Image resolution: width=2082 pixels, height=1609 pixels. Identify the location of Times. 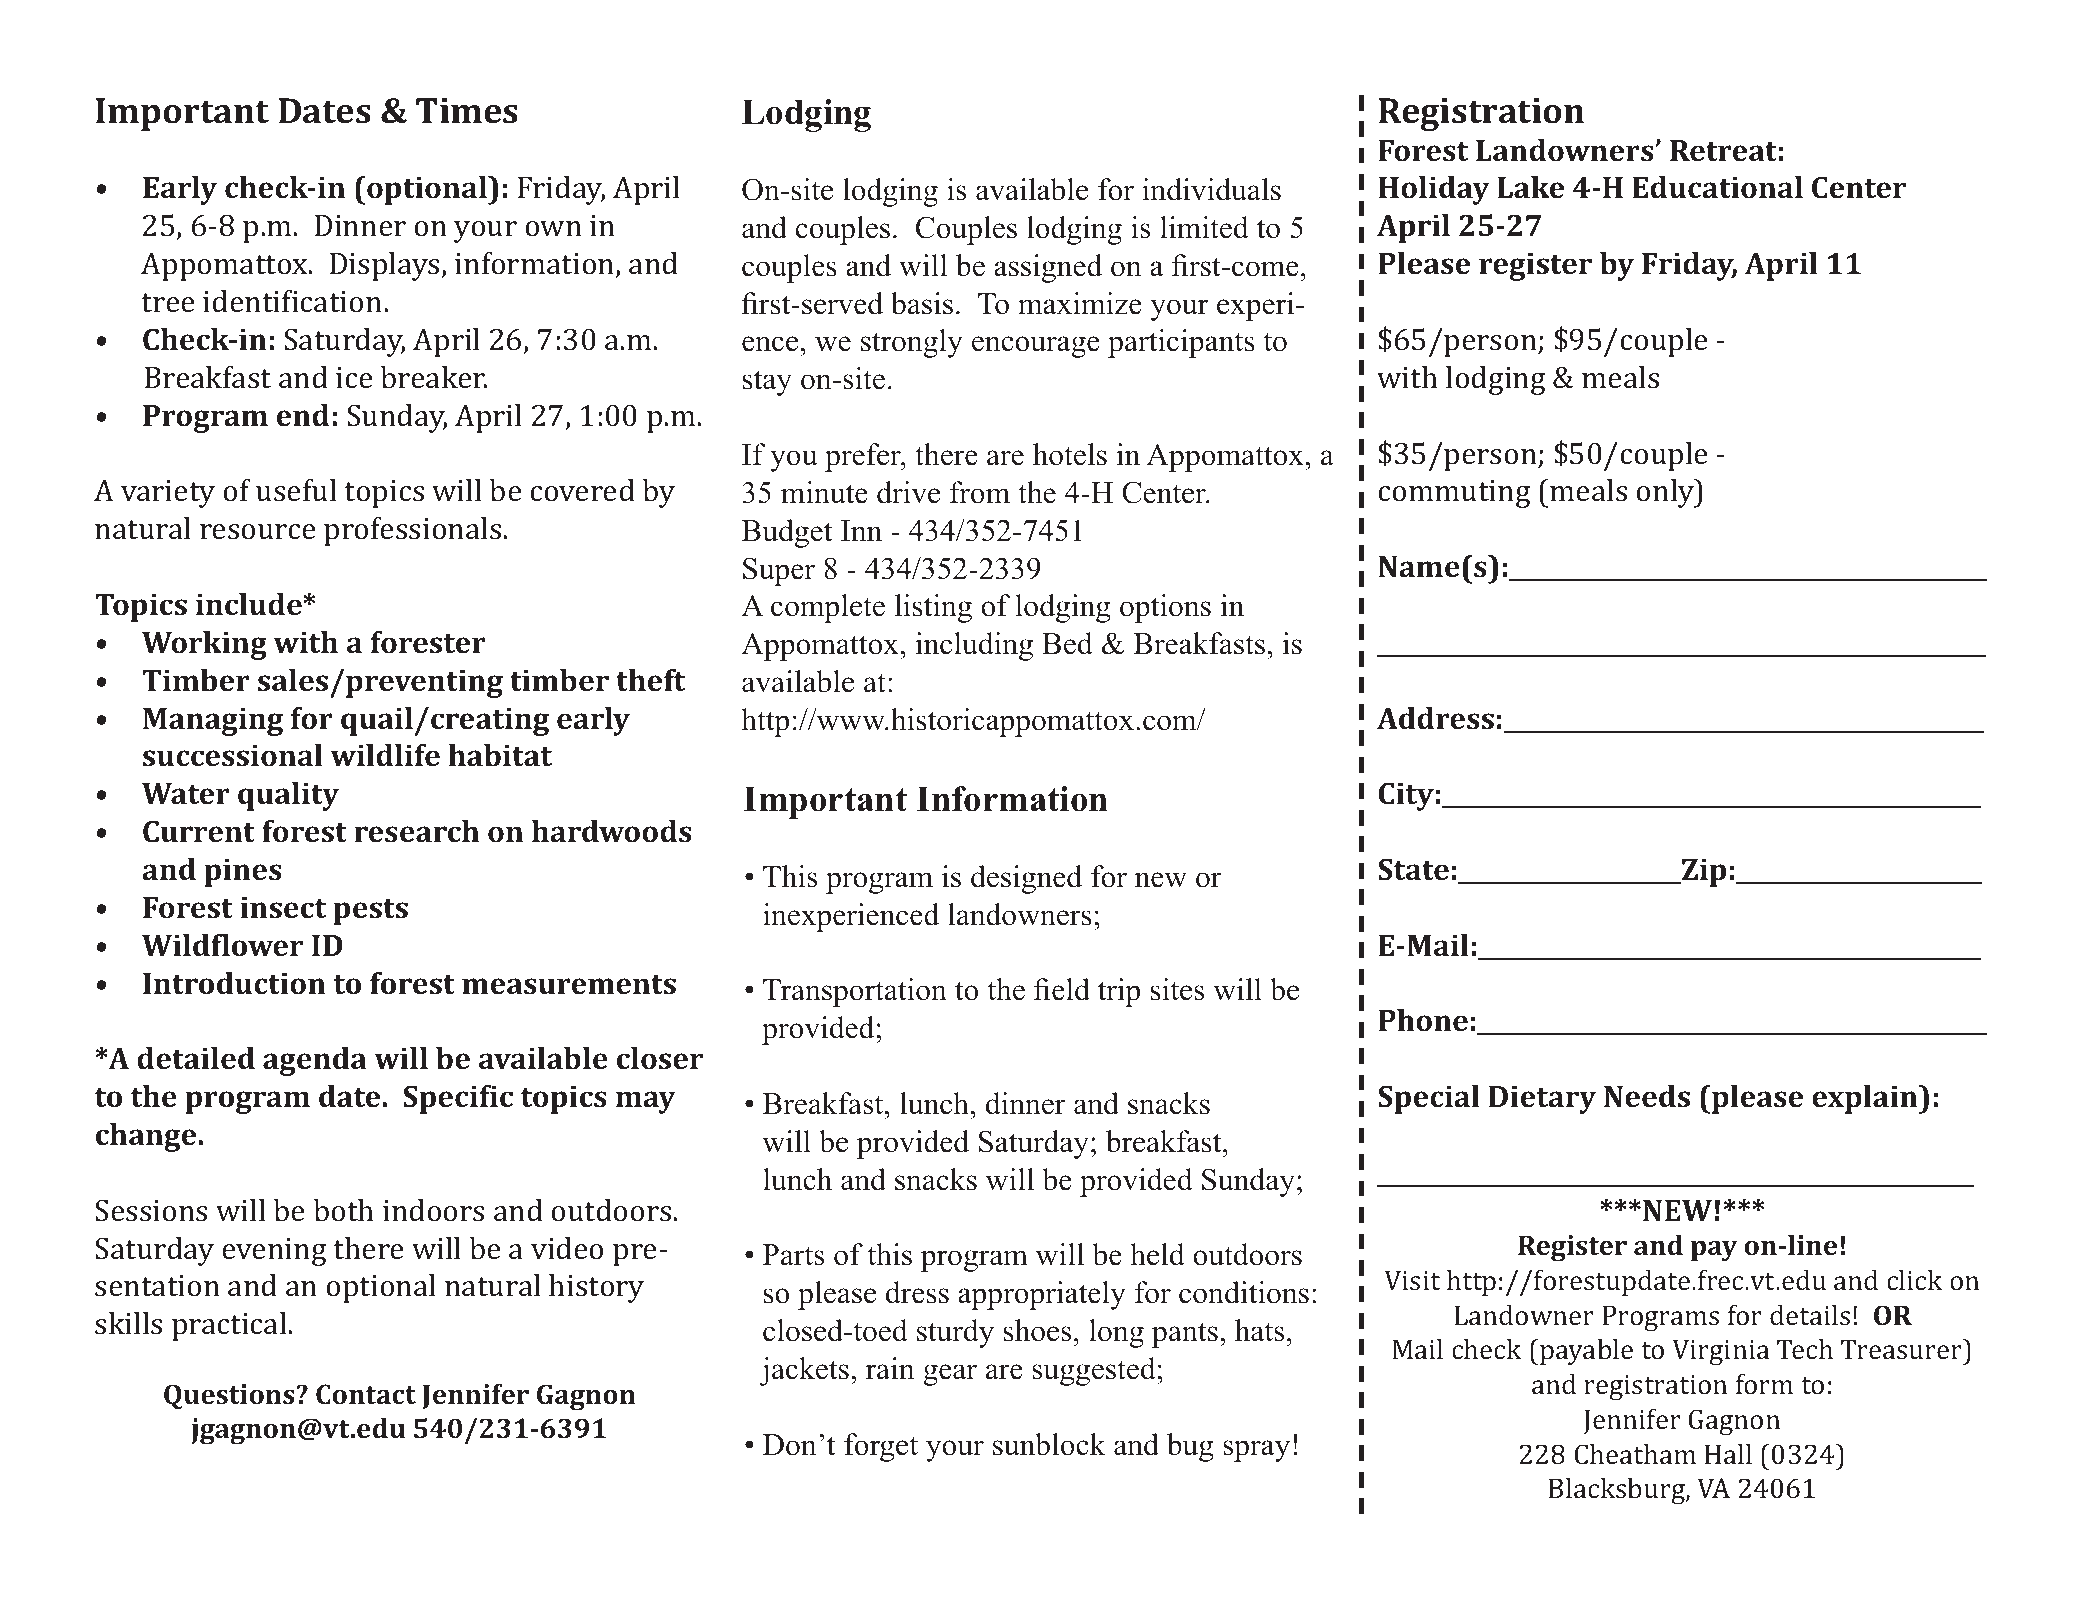
(467, 111).
